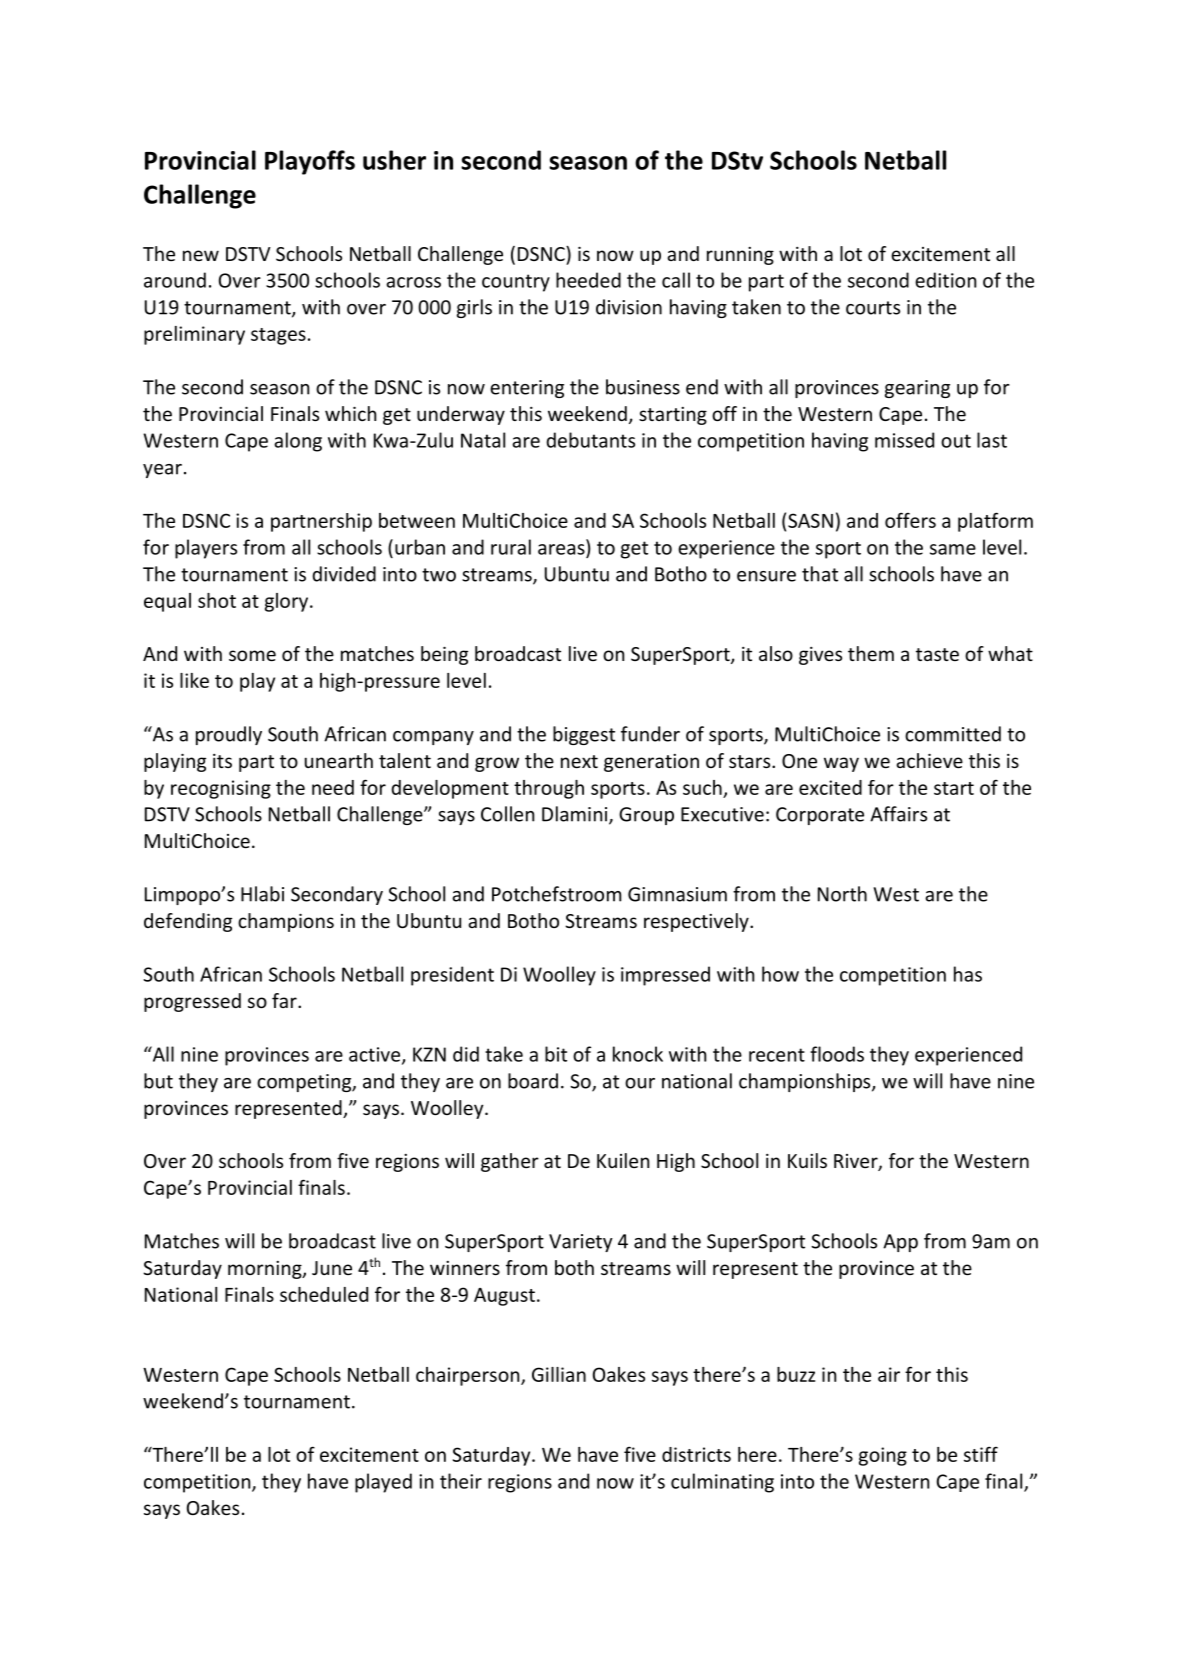 This screenshot has height=1673, width=1183. What do you see at coordinates (201, 255) in the screenshot?
I see `new` at bounding box center [201, 255].
